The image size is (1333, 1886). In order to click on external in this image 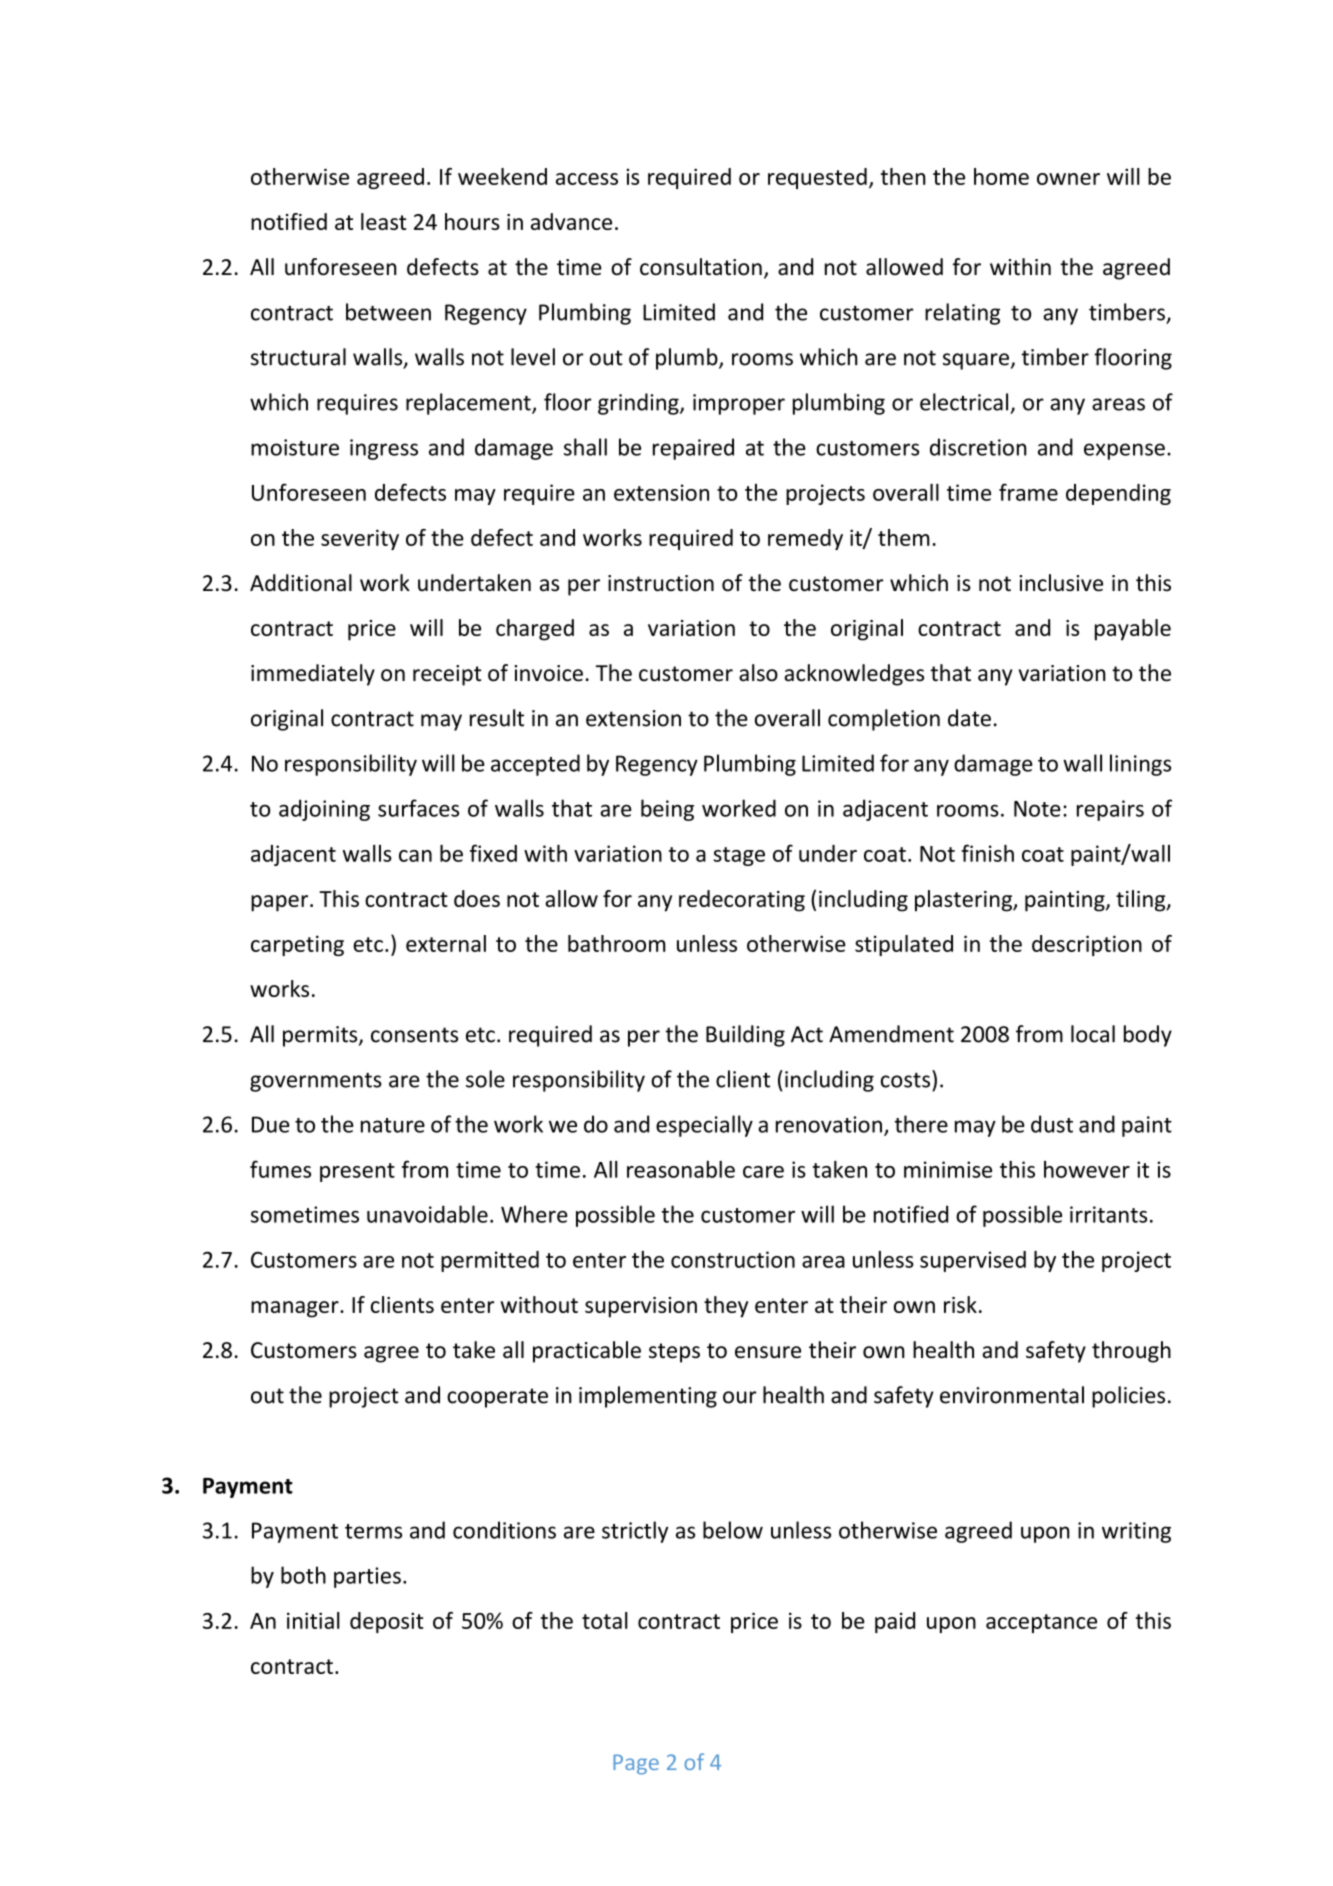, I will do `click(446, 943)`.
